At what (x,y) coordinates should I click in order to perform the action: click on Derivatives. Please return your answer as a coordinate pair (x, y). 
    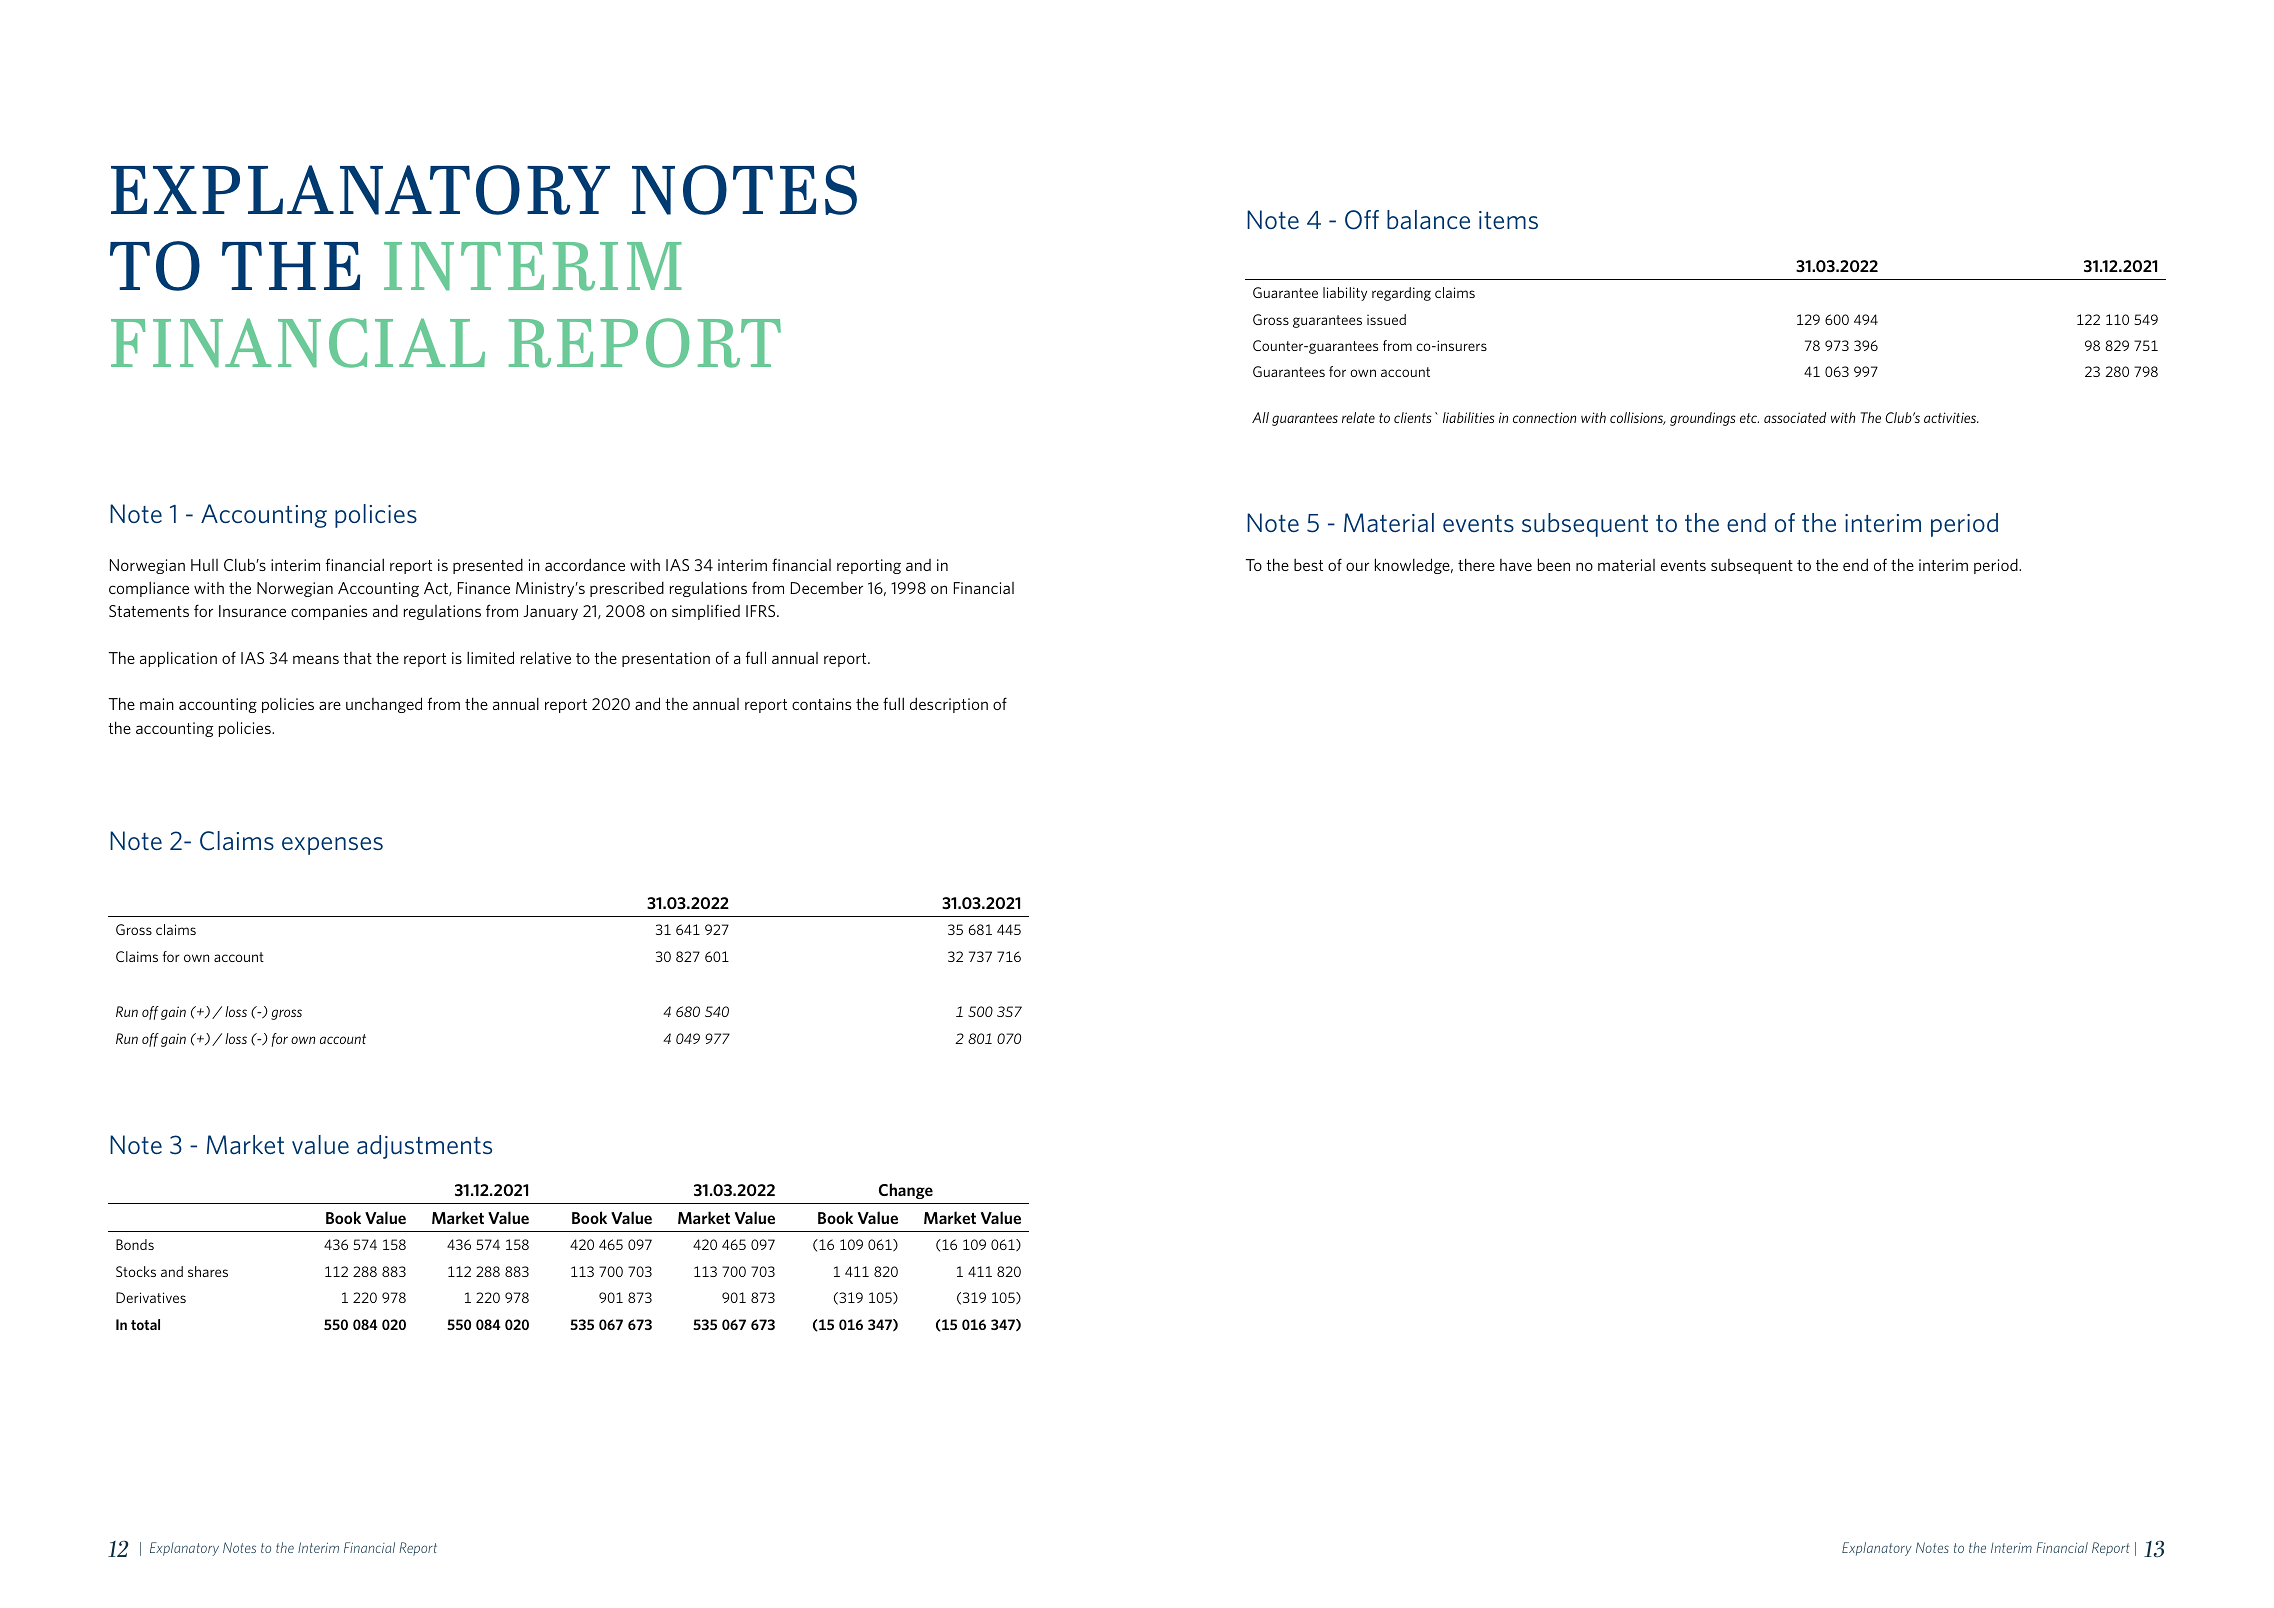
    Looking at the image, I should click on (151, 1297).
